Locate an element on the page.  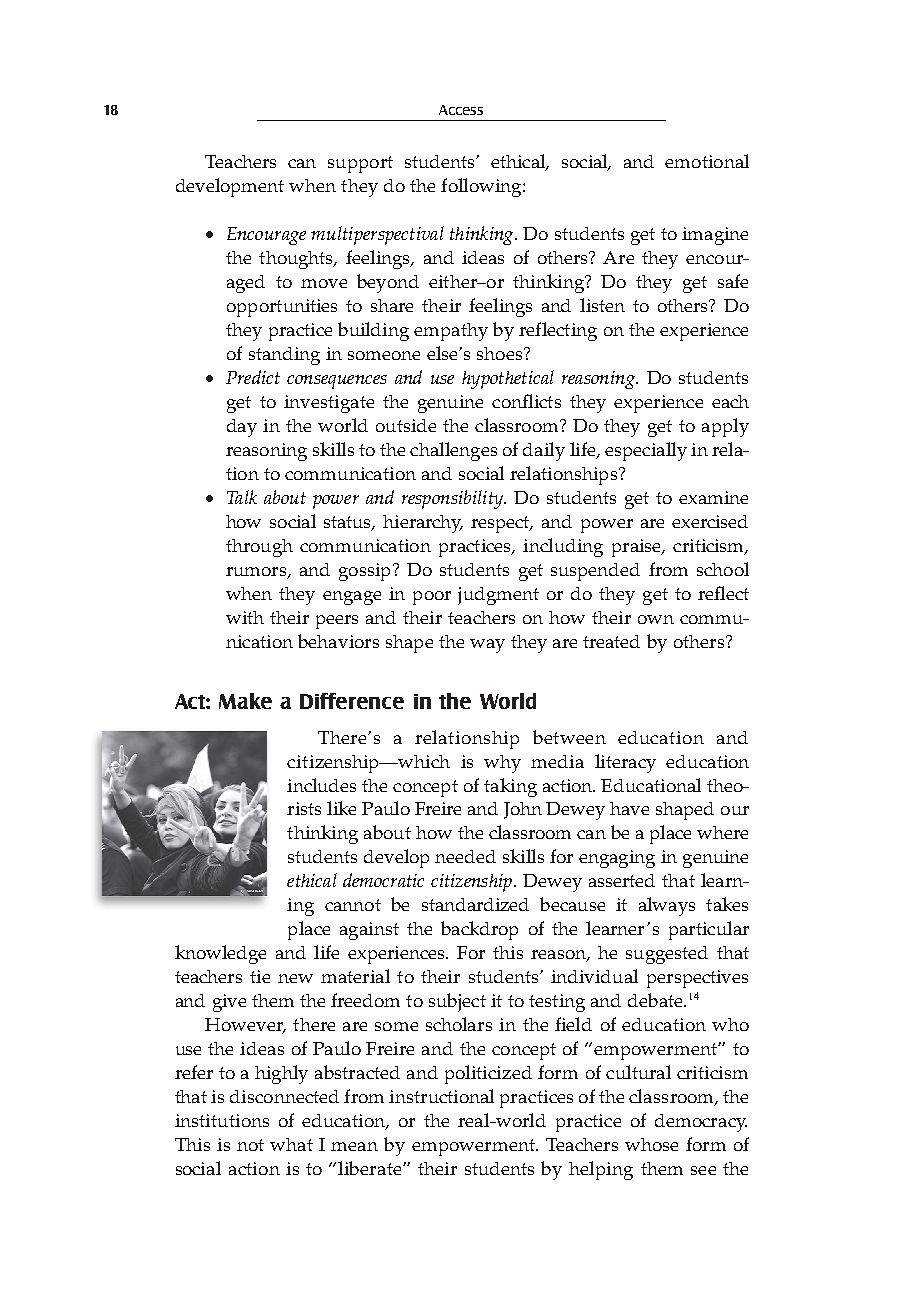
support is located at coordinates (360, 164).
